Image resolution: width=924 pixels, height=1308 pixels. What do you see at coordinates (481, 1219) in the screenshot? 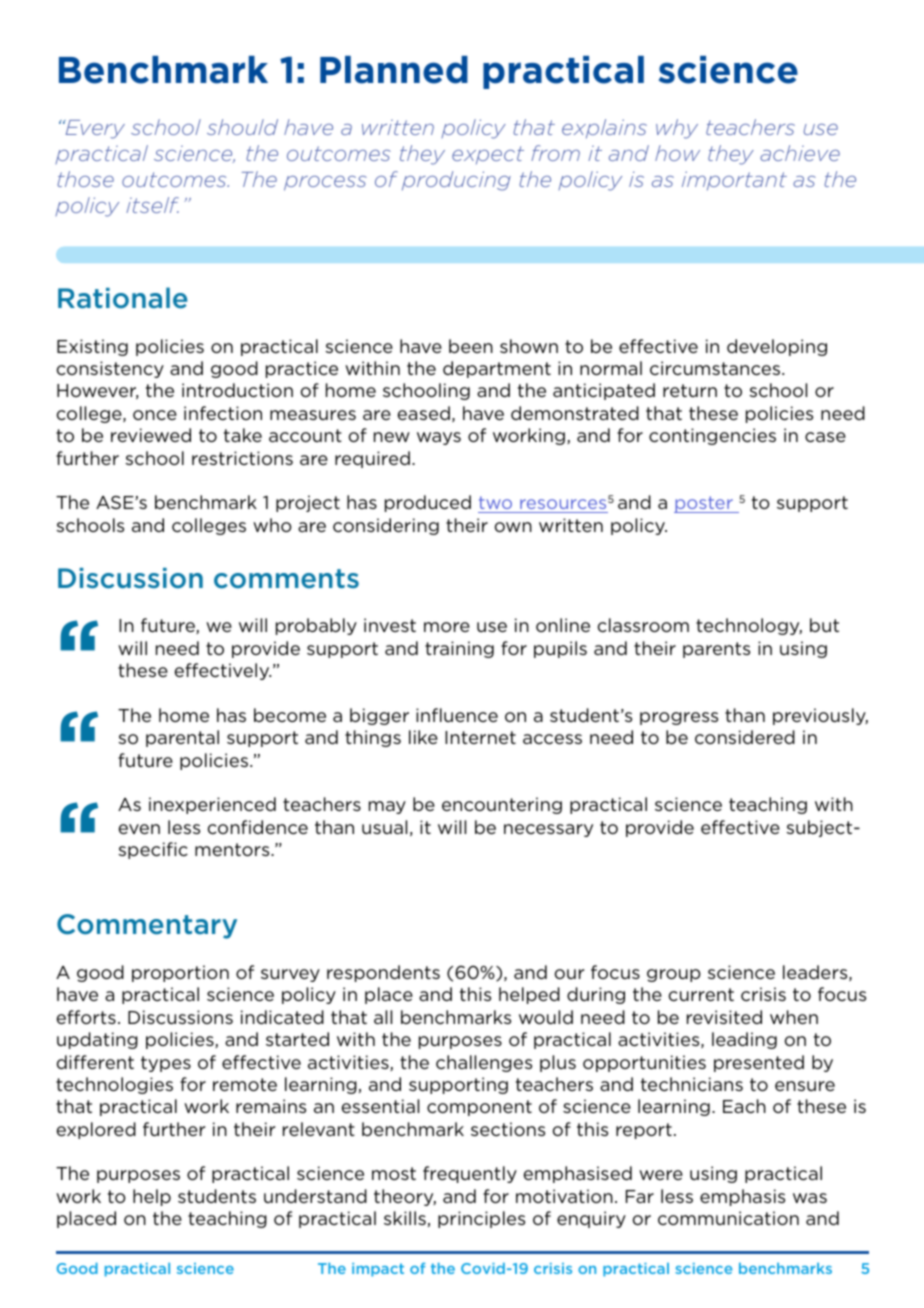
I see `principles` at bounding box center [481, 1219].
